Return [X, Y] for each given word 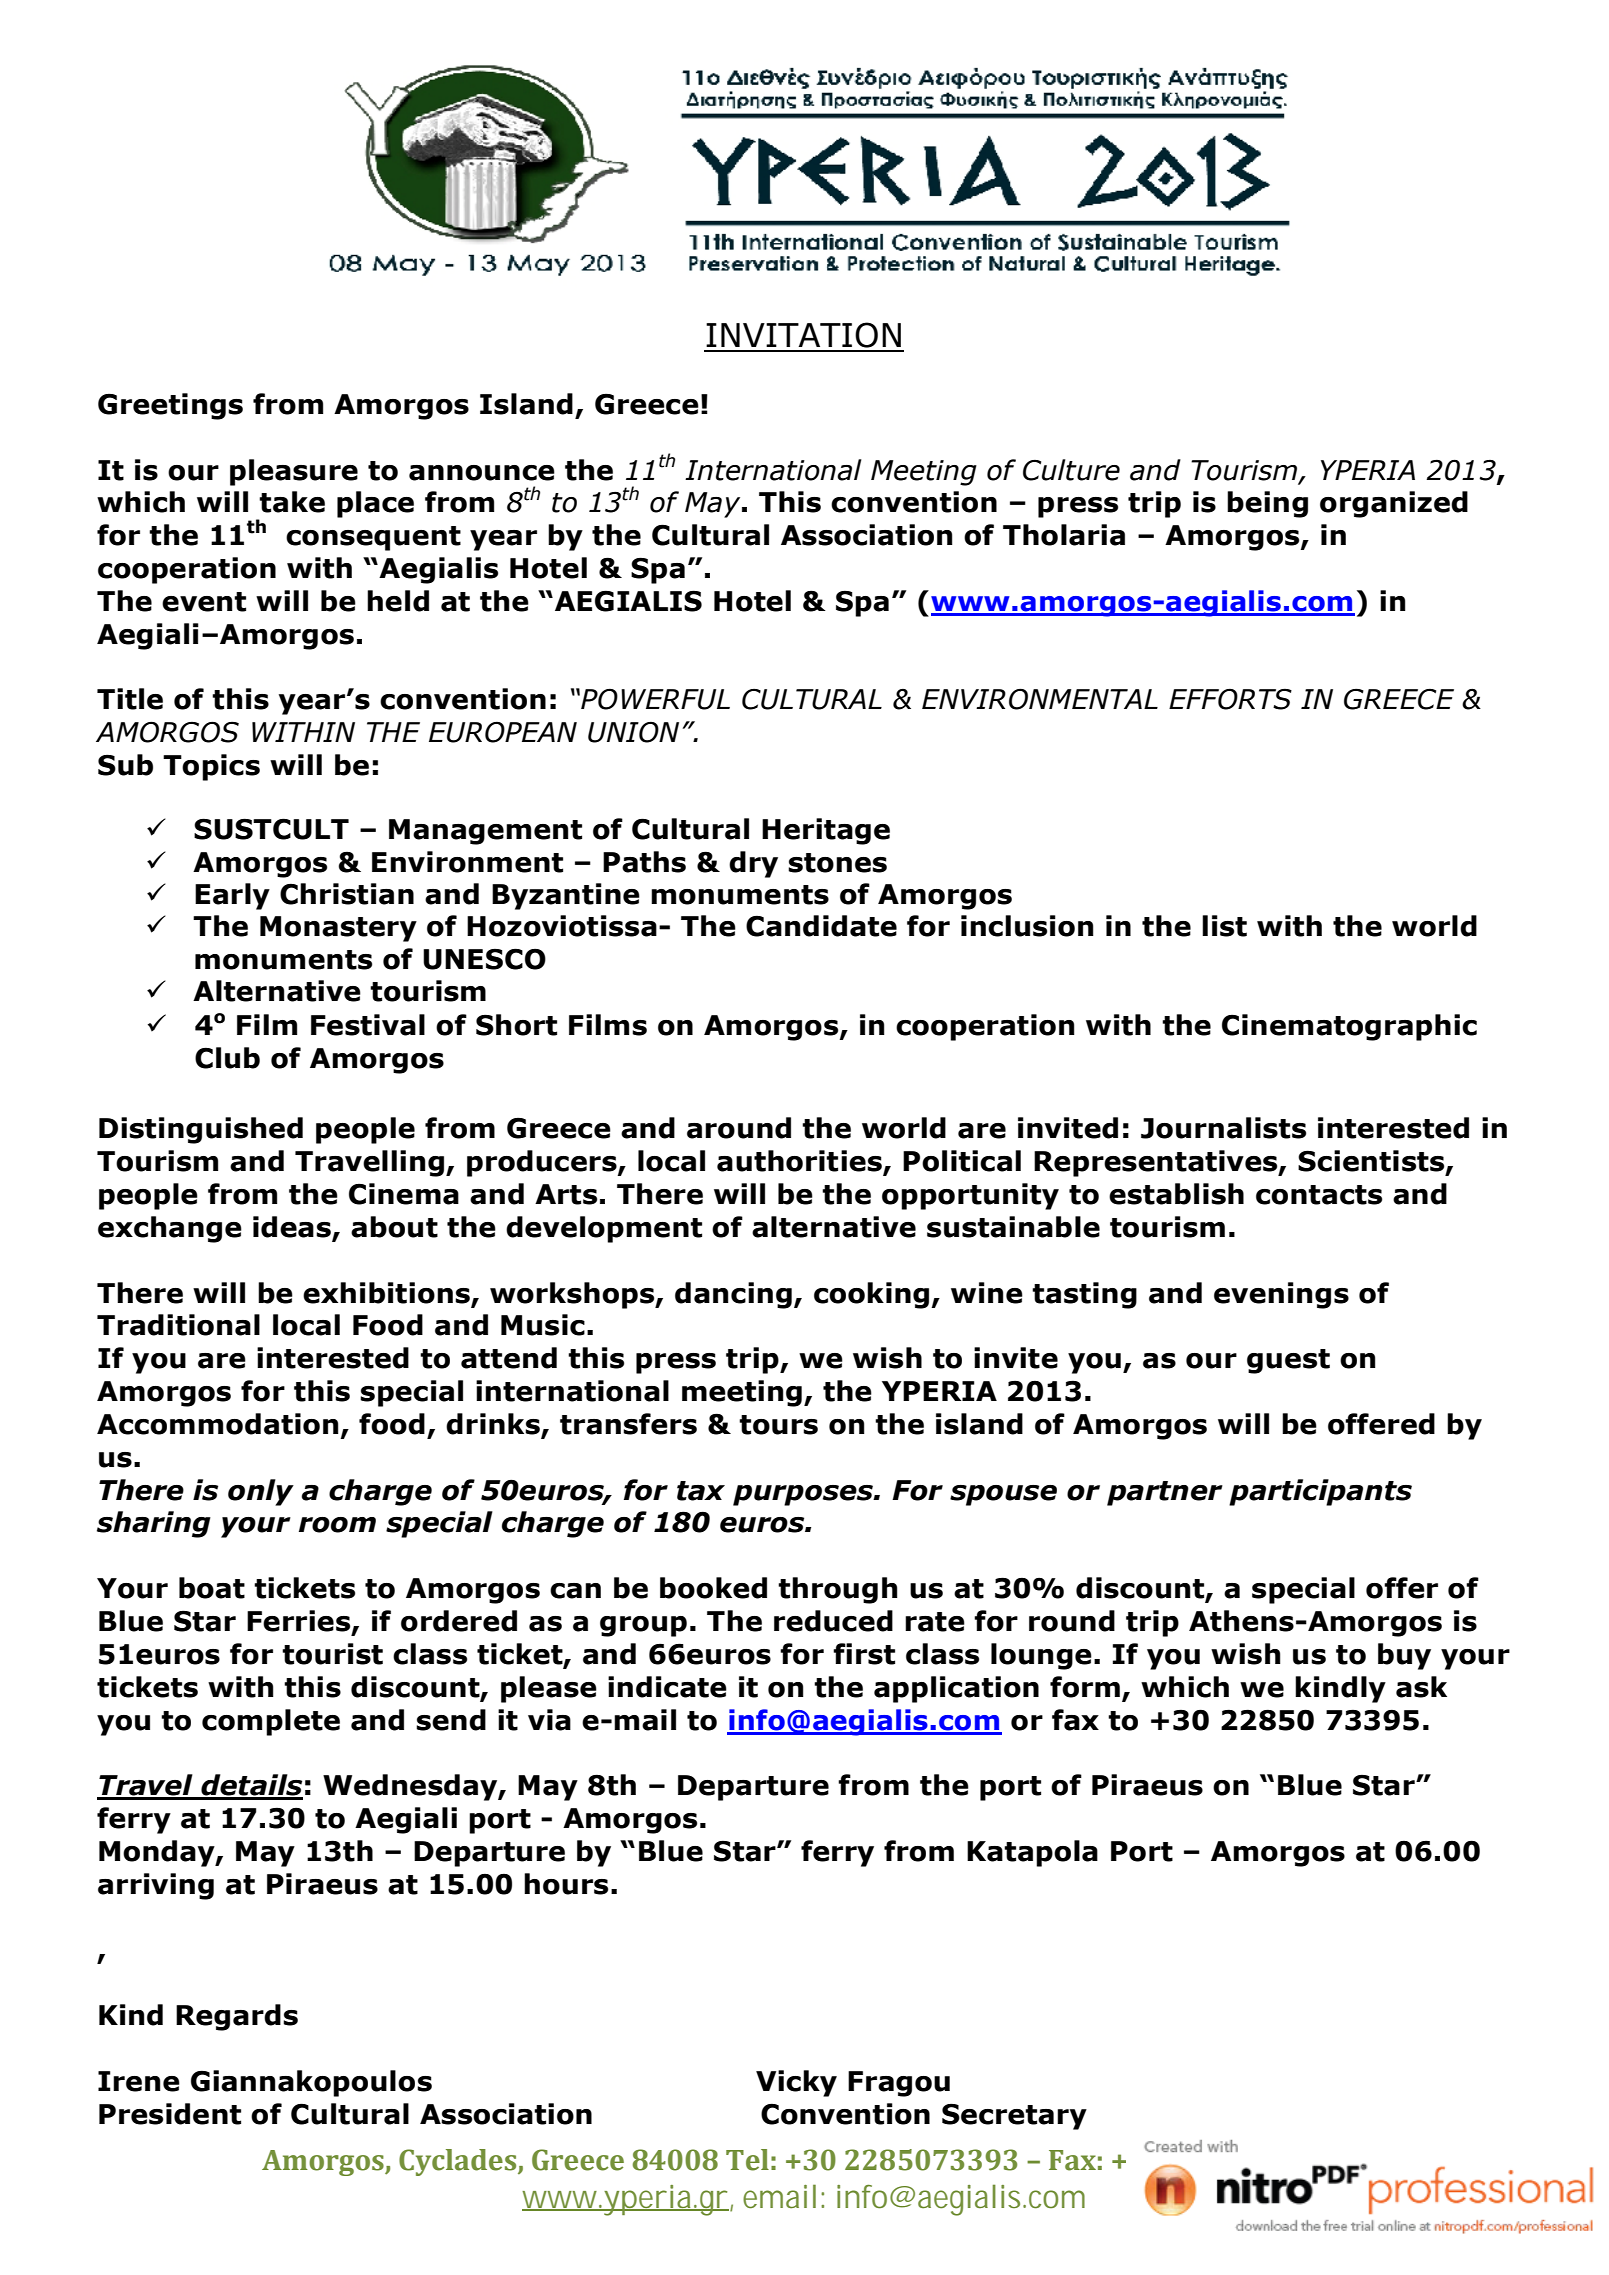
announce [482, 473]
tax [701, 1491]
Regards [237, 2017]
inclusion [1027, 926]
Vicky [796, 2083]
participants [1320, 1492]
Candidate [821, 926]
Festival [368, 1025]
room [337, 1525]
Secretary [1014, 2116]
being [1267, 504]
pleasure [294, 472]
